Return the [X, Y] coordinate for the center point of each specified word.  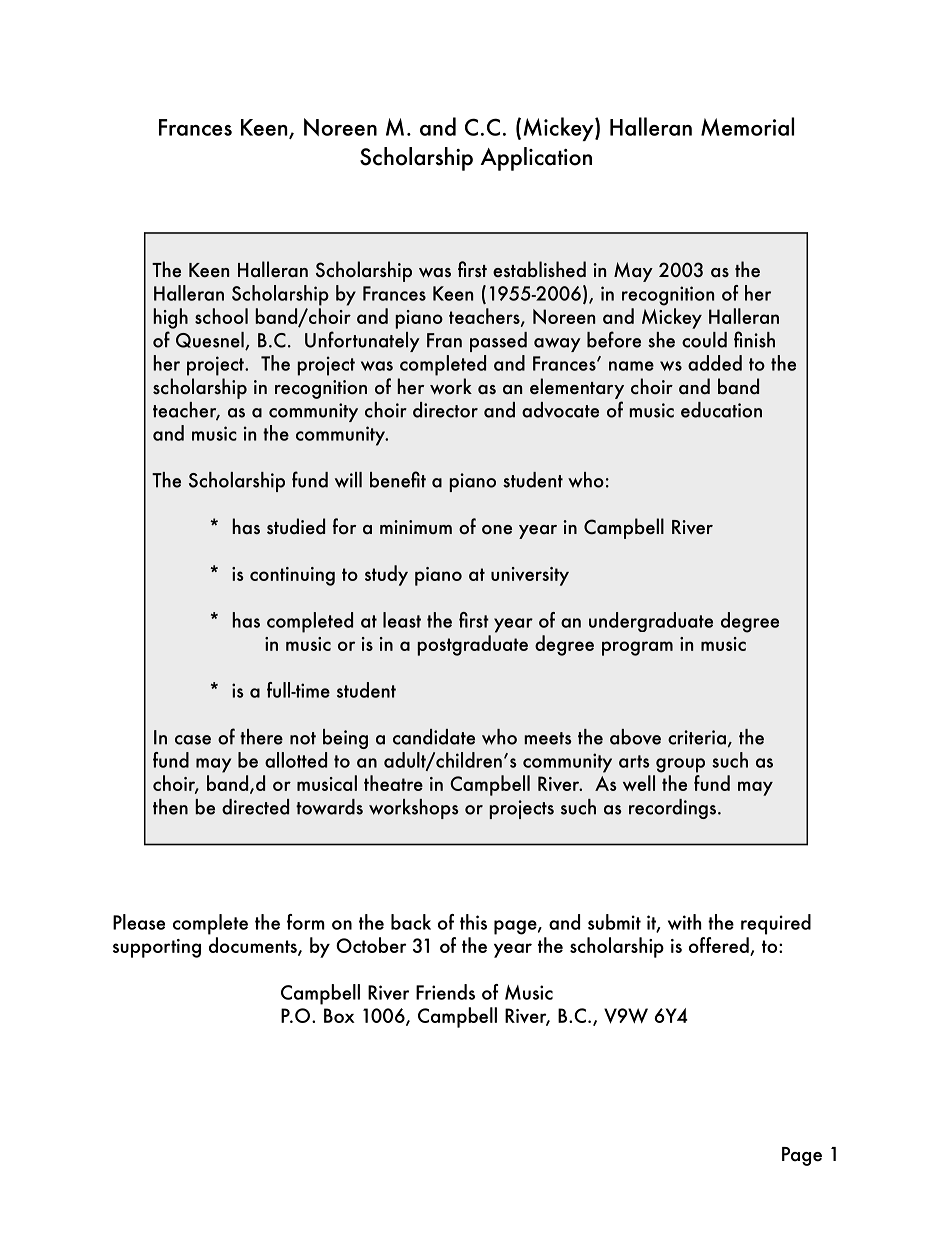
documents [254, 946]
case [193, 740]
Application [536, 159]
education [721, 410]
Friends [445, 992]
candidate [434, 737]
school [221, 316]
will [348, 480]
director [445, 410]
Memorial [747, 126]
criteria [697, 737]
